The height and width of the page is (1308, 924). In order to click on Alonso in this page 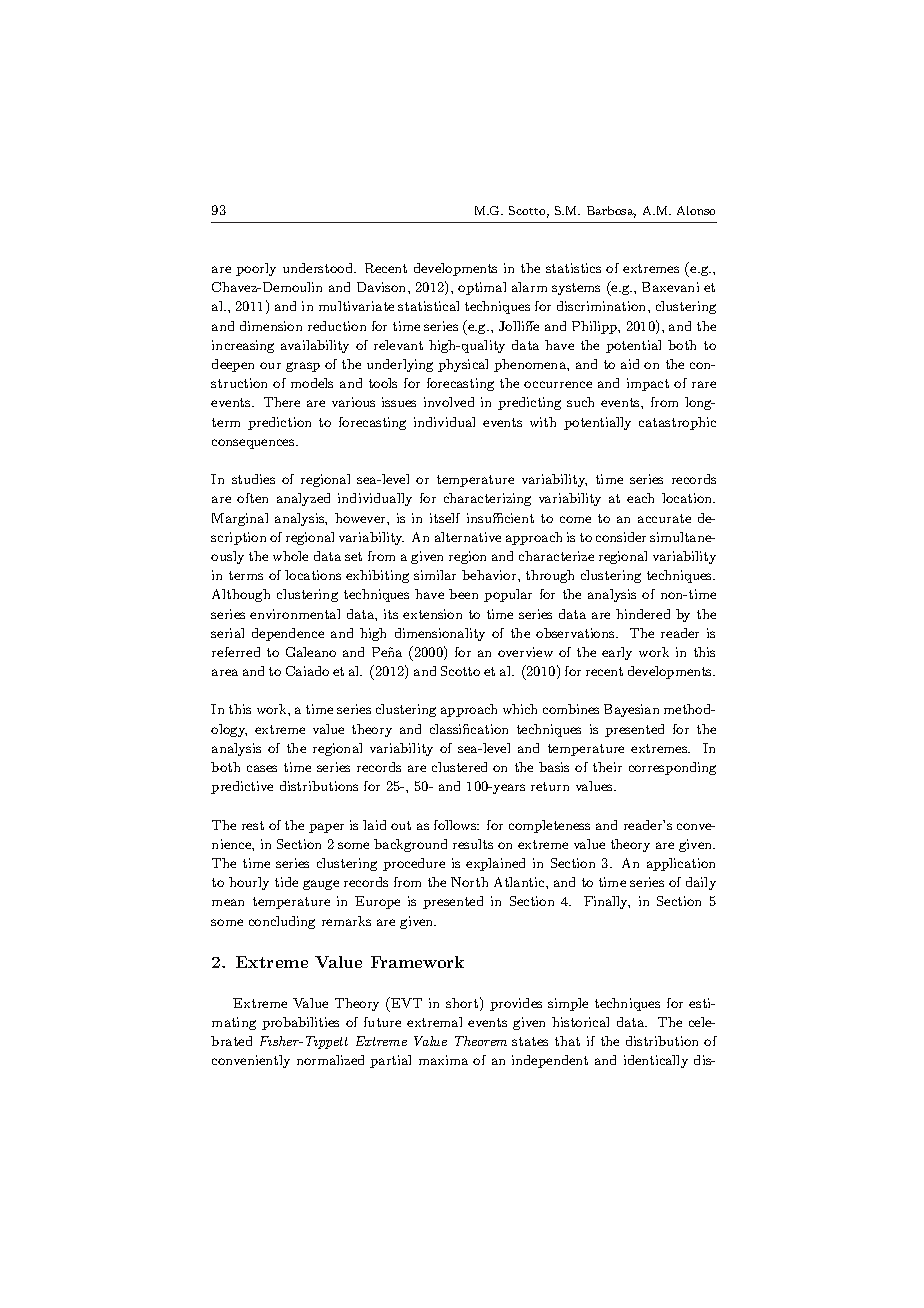, I will do `click(696, 210)`.
